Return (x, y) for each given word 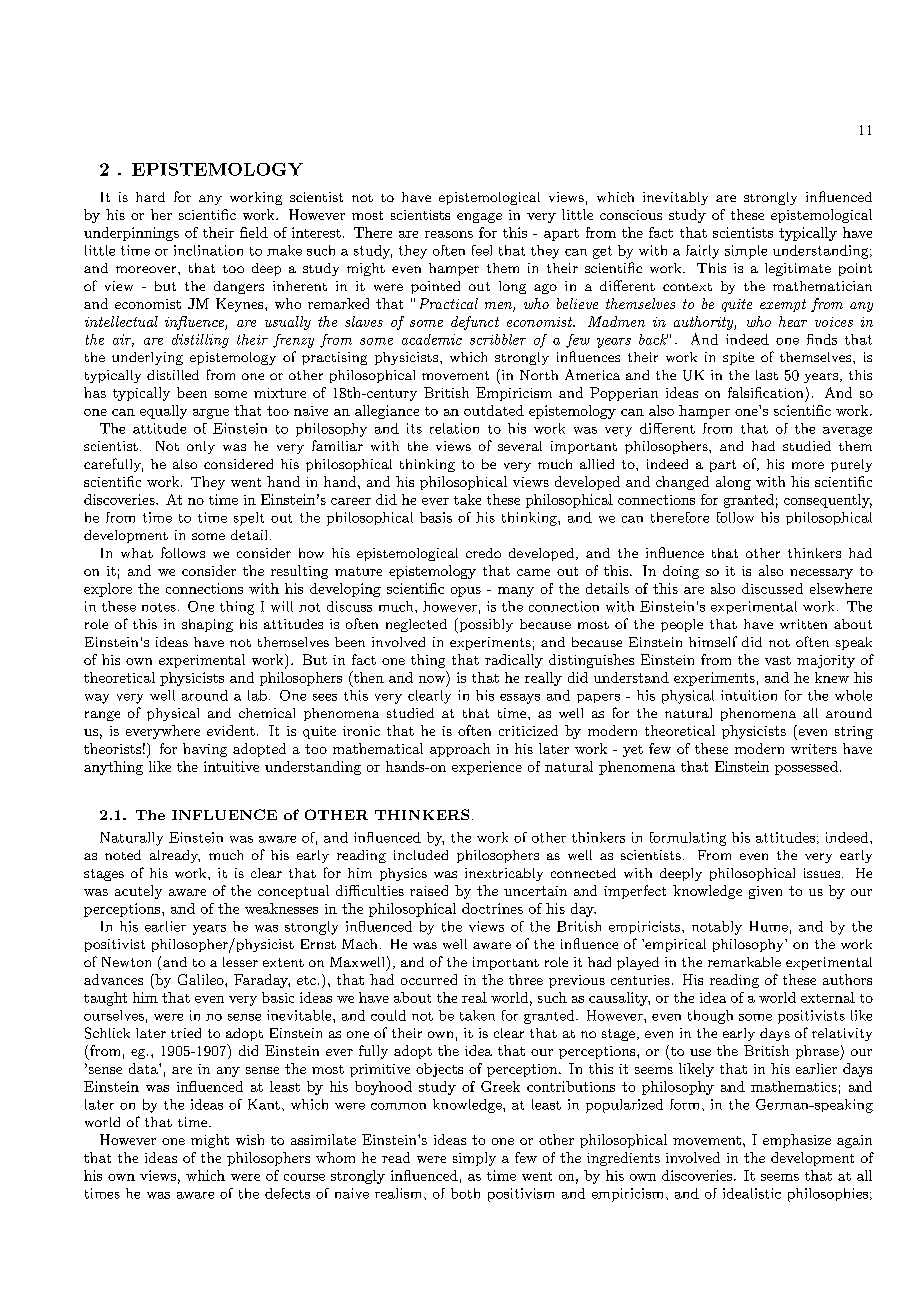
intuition (749, 695)
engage (479, 218)
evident (231, 730)
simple (746, 252)
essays (520, 699)
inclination (208, 250)
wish (250, 1139)
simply (474, 1159)
